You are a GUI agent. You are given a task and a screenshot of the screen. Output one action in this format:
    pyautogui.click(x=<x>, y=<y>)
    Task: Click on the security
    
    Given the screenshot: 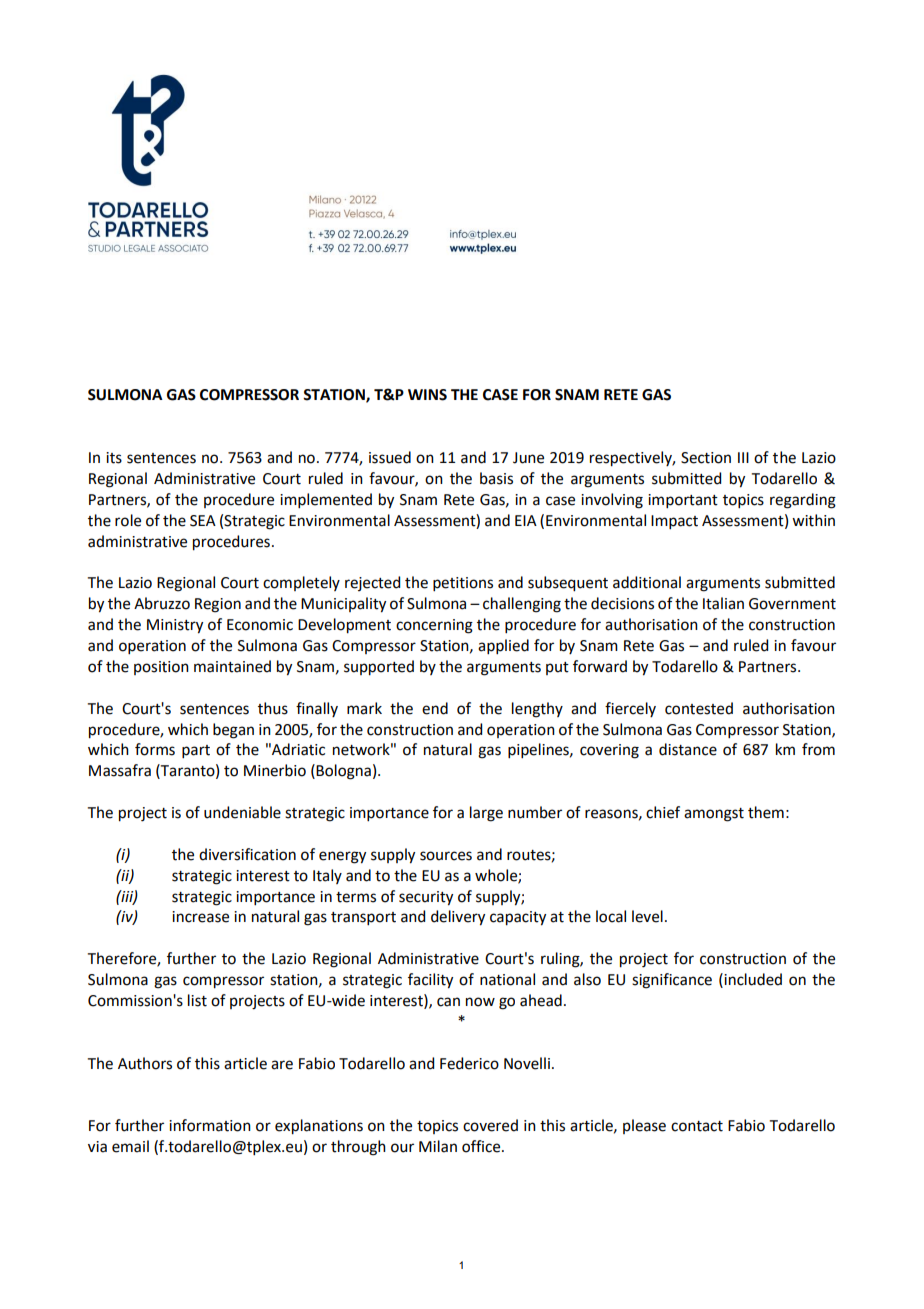 What is the action you would take?
    pyautogui.click(x=426, y=898)
